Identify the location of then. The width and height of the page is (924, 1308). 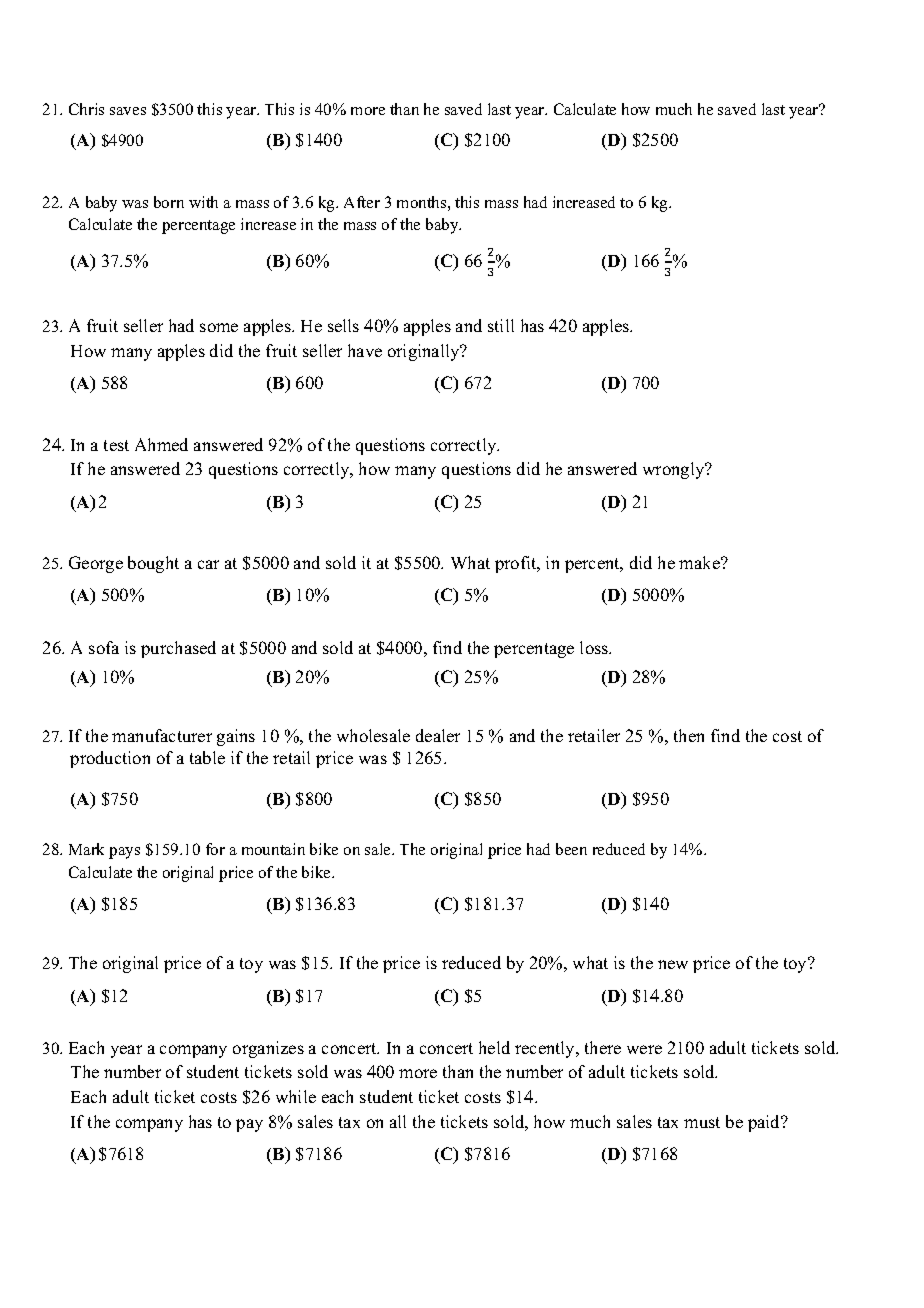
(689, 735).
